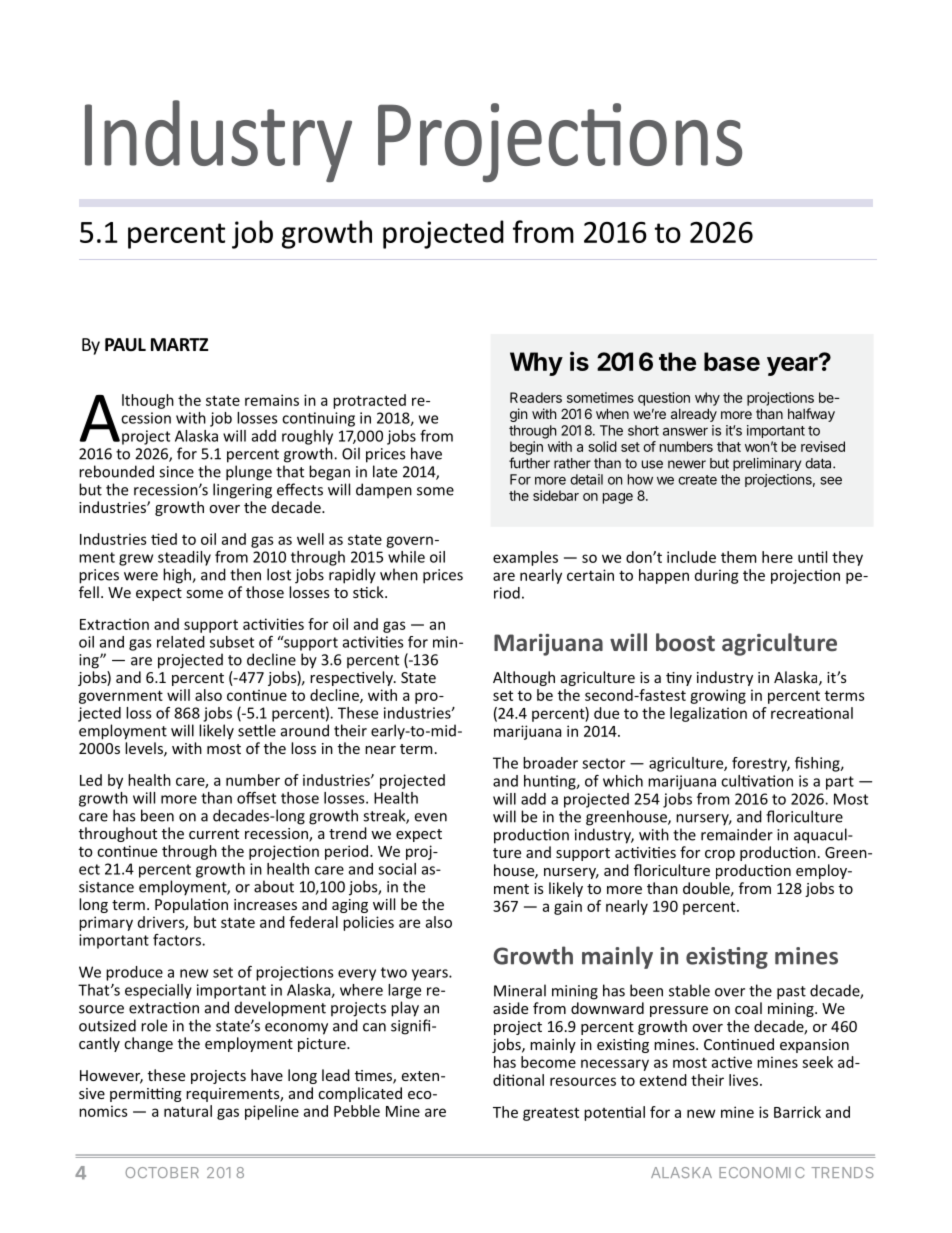  I want to click on Readers, so click(536, 397).
